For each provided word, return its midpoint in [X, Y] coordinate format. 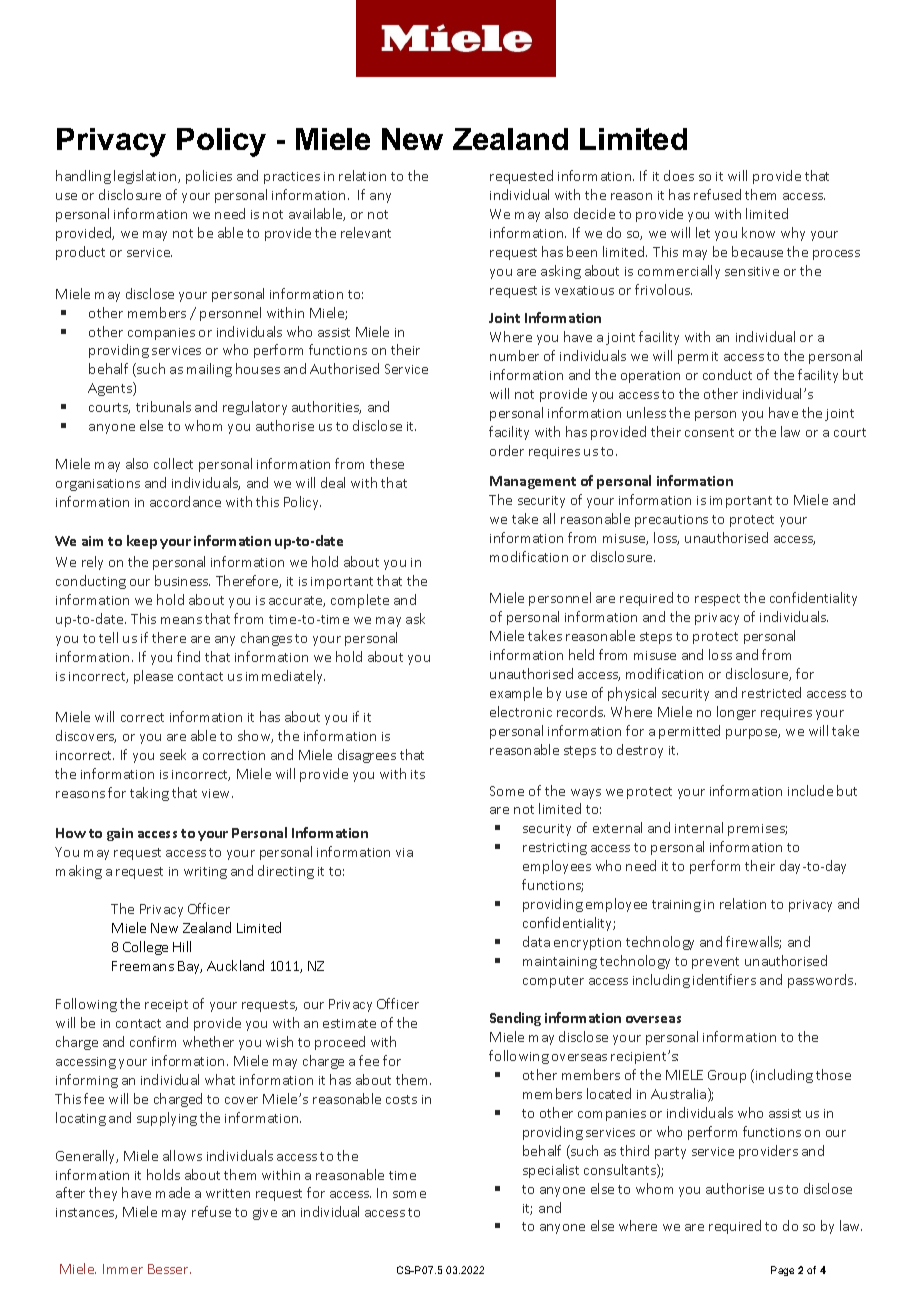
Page [782, 1271]
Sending [515, 1019]
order [507, 450]
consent [709, 432]
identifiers [724, 979]
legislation [146, 177]
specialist [551, 1171]
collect [173, 463]
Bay [190, 967]
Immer [123, 1269]
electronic [521, 711]
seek [173, 754]
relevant [366, 232]
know [758, 232]
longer [736, 713]
